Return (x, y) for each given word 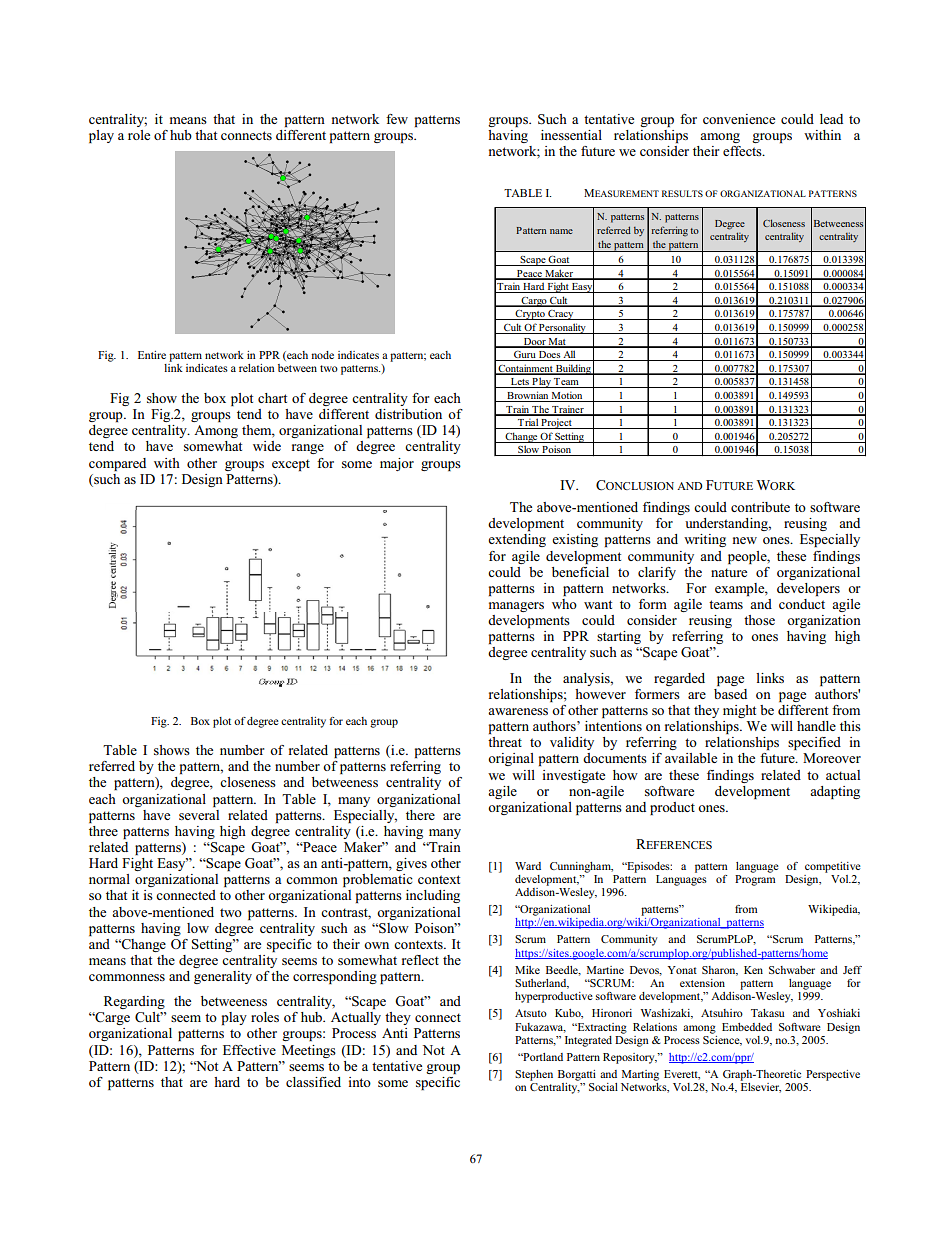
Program (755, 880)
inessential (571, 135)
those (759, 620)
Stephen (534, 1075)
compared (117, 464)
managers (516, 607)
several (199, 815)
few (397, 119)
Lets (520, 383)
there (420, 815)
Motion (567, 396)
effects (743, 151)
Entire (152, 355)
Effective (249, 1050)
